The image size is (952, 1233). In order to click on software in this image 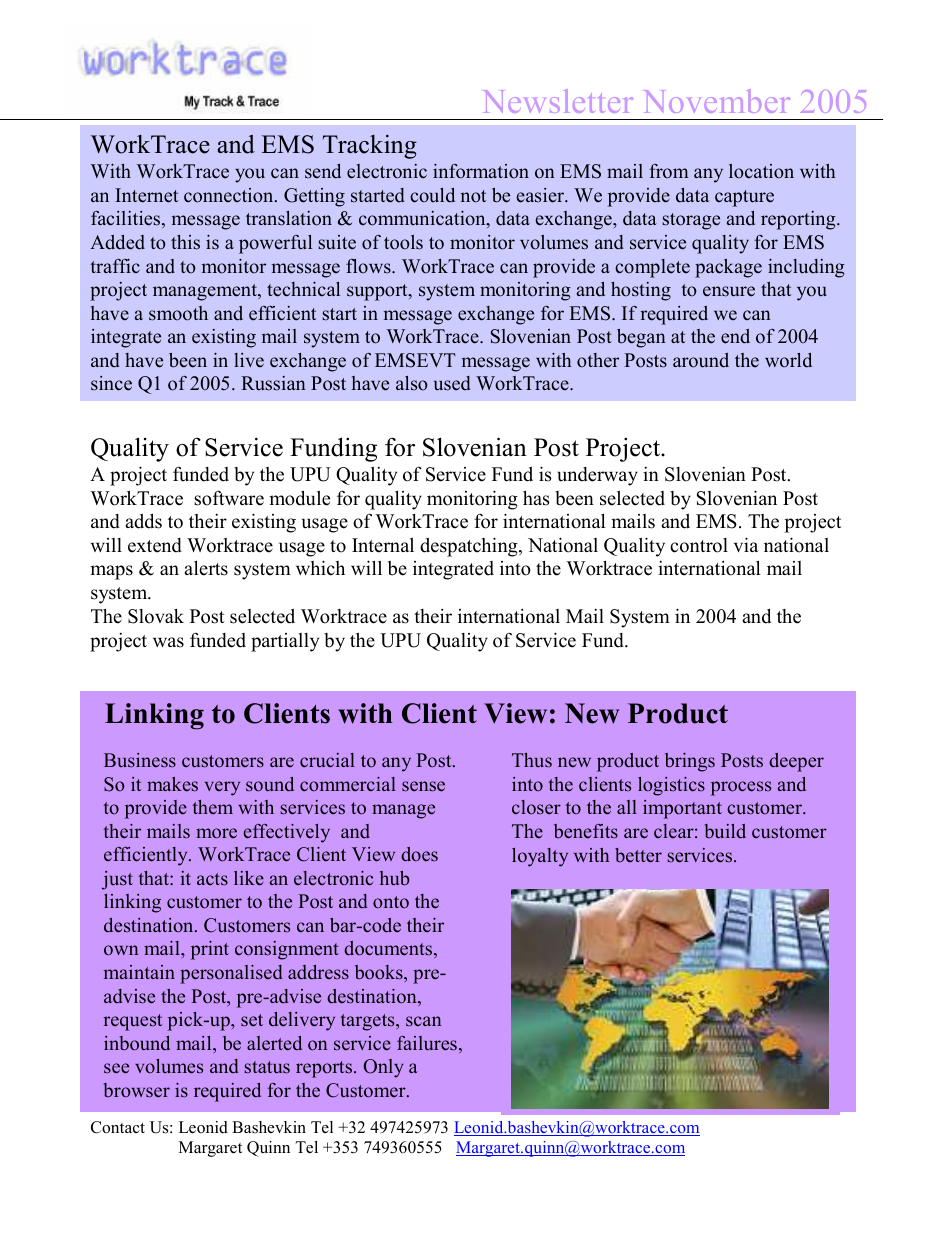, I will do `click(229, 498)`.
